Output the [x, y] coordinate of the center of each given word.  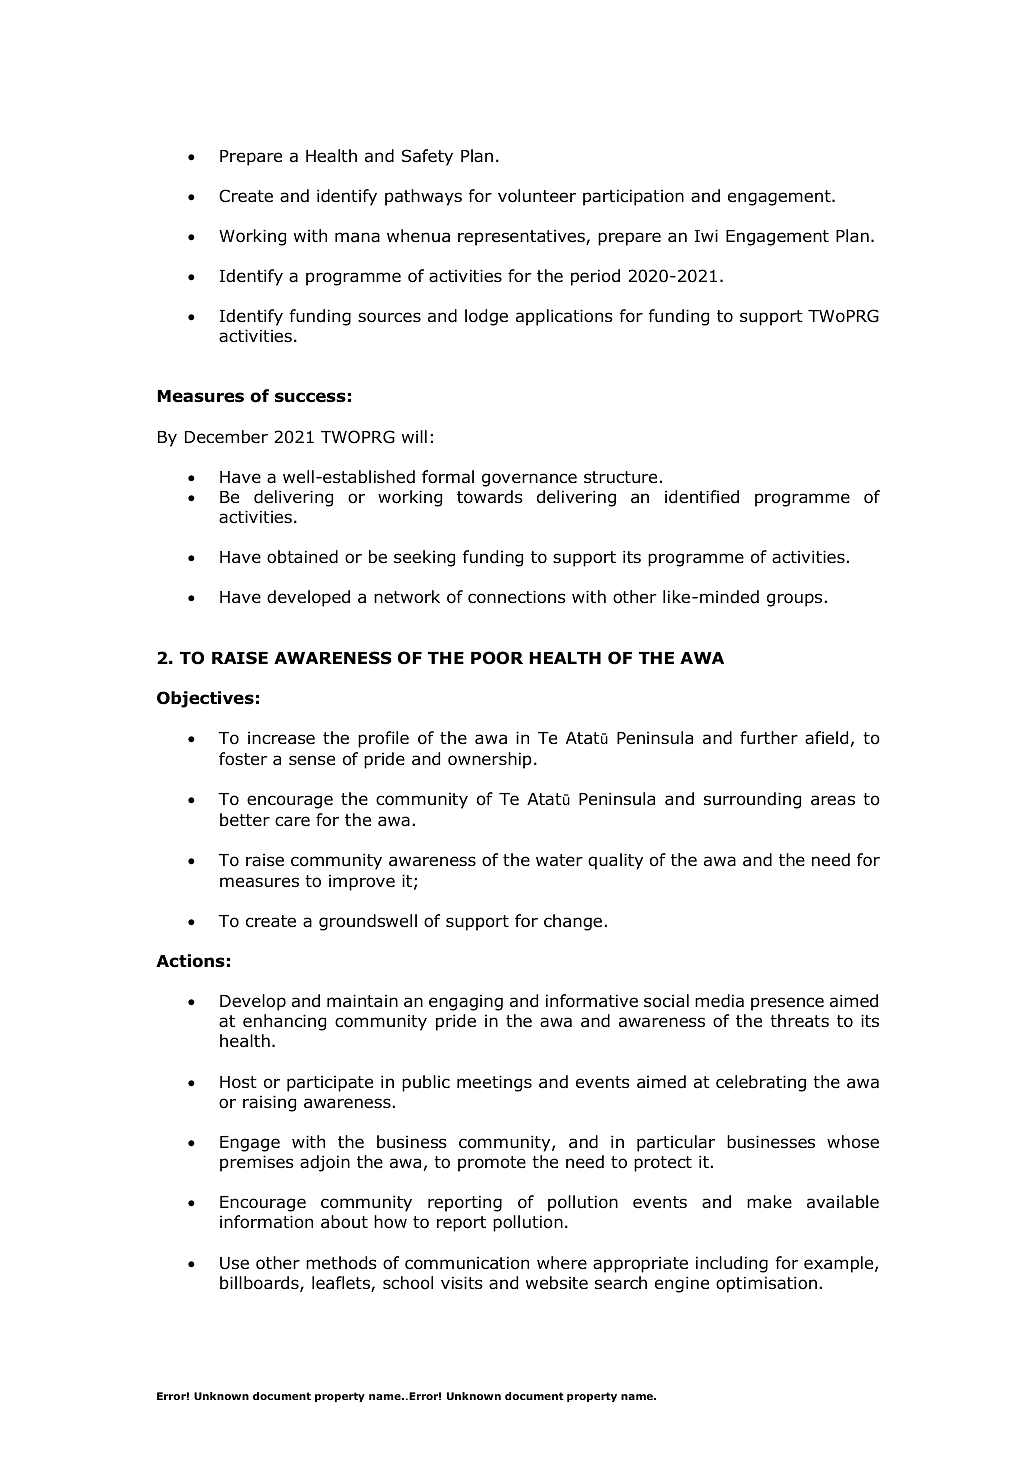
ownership [490, 760]
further [769, 738]
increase [281, 738]
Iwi [706, 235]
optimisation [766, 1284]
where [562, 1262]
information [266, 1222]
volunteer [537, 196]
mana [357, 237]
